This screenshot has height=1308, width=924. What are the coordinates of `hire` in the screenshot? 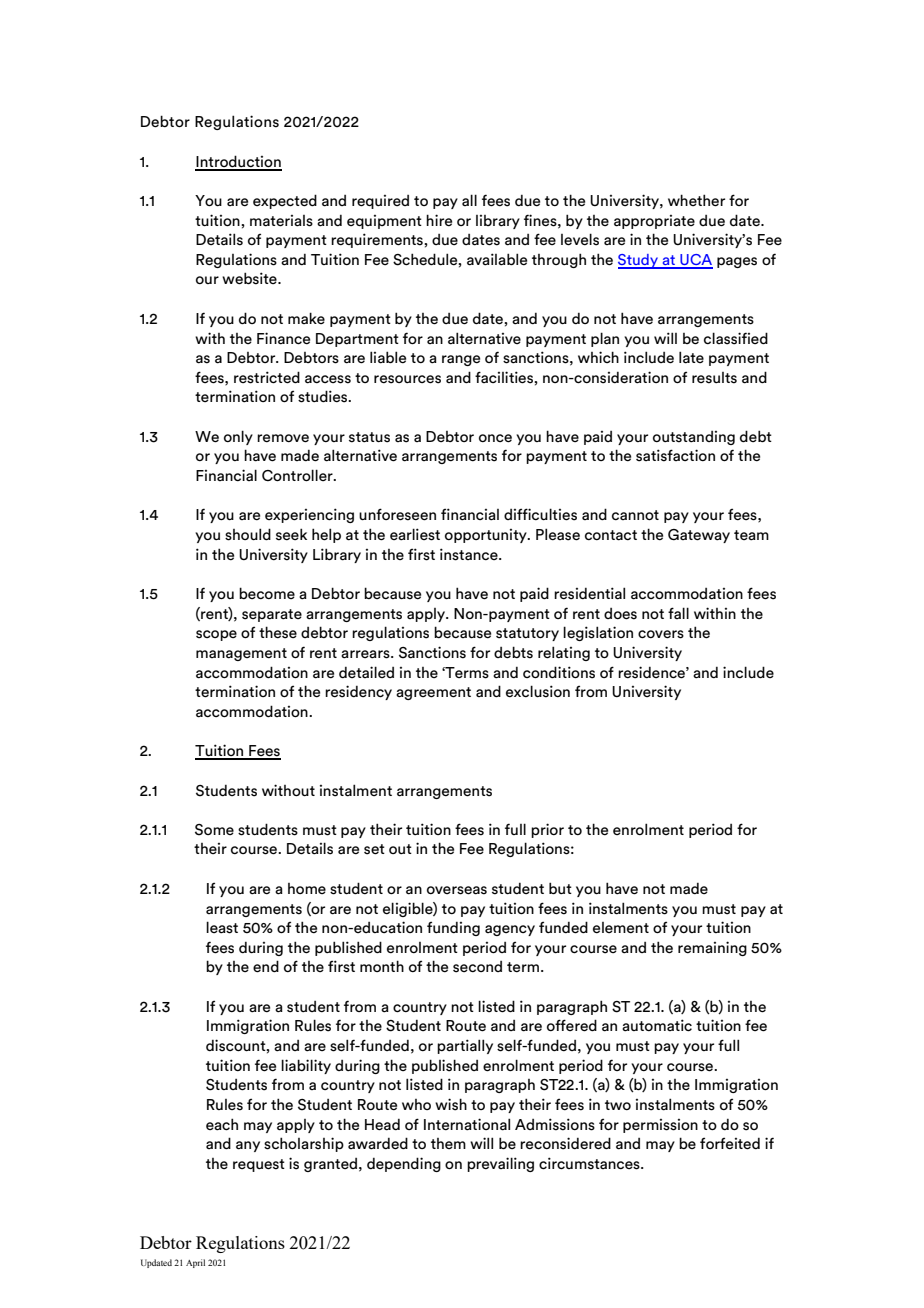 It's located at (439, 220).
